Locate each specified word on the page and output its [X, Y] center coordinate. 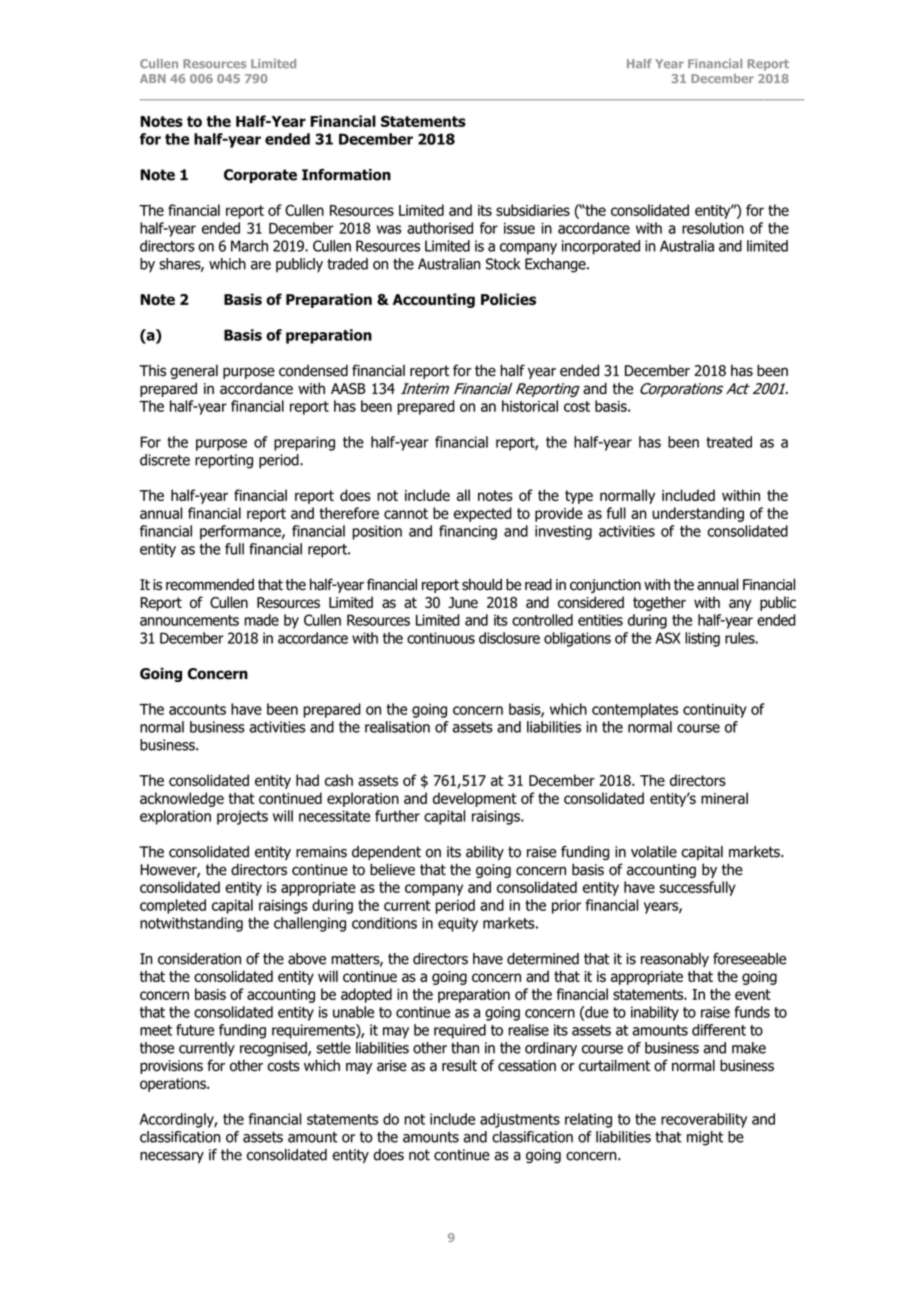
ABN [153, 78]
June [463, 602]
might [705, 1138]
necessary [172, 1157]
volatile [654, 852]
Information [346, 175]
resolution [713, 228]
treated [729, 442]
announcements [189, 620]
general [194, 371]
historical [530, 406]
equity [458, 924]
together [659, 603]
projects [242, 817]
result [459, 1065]
